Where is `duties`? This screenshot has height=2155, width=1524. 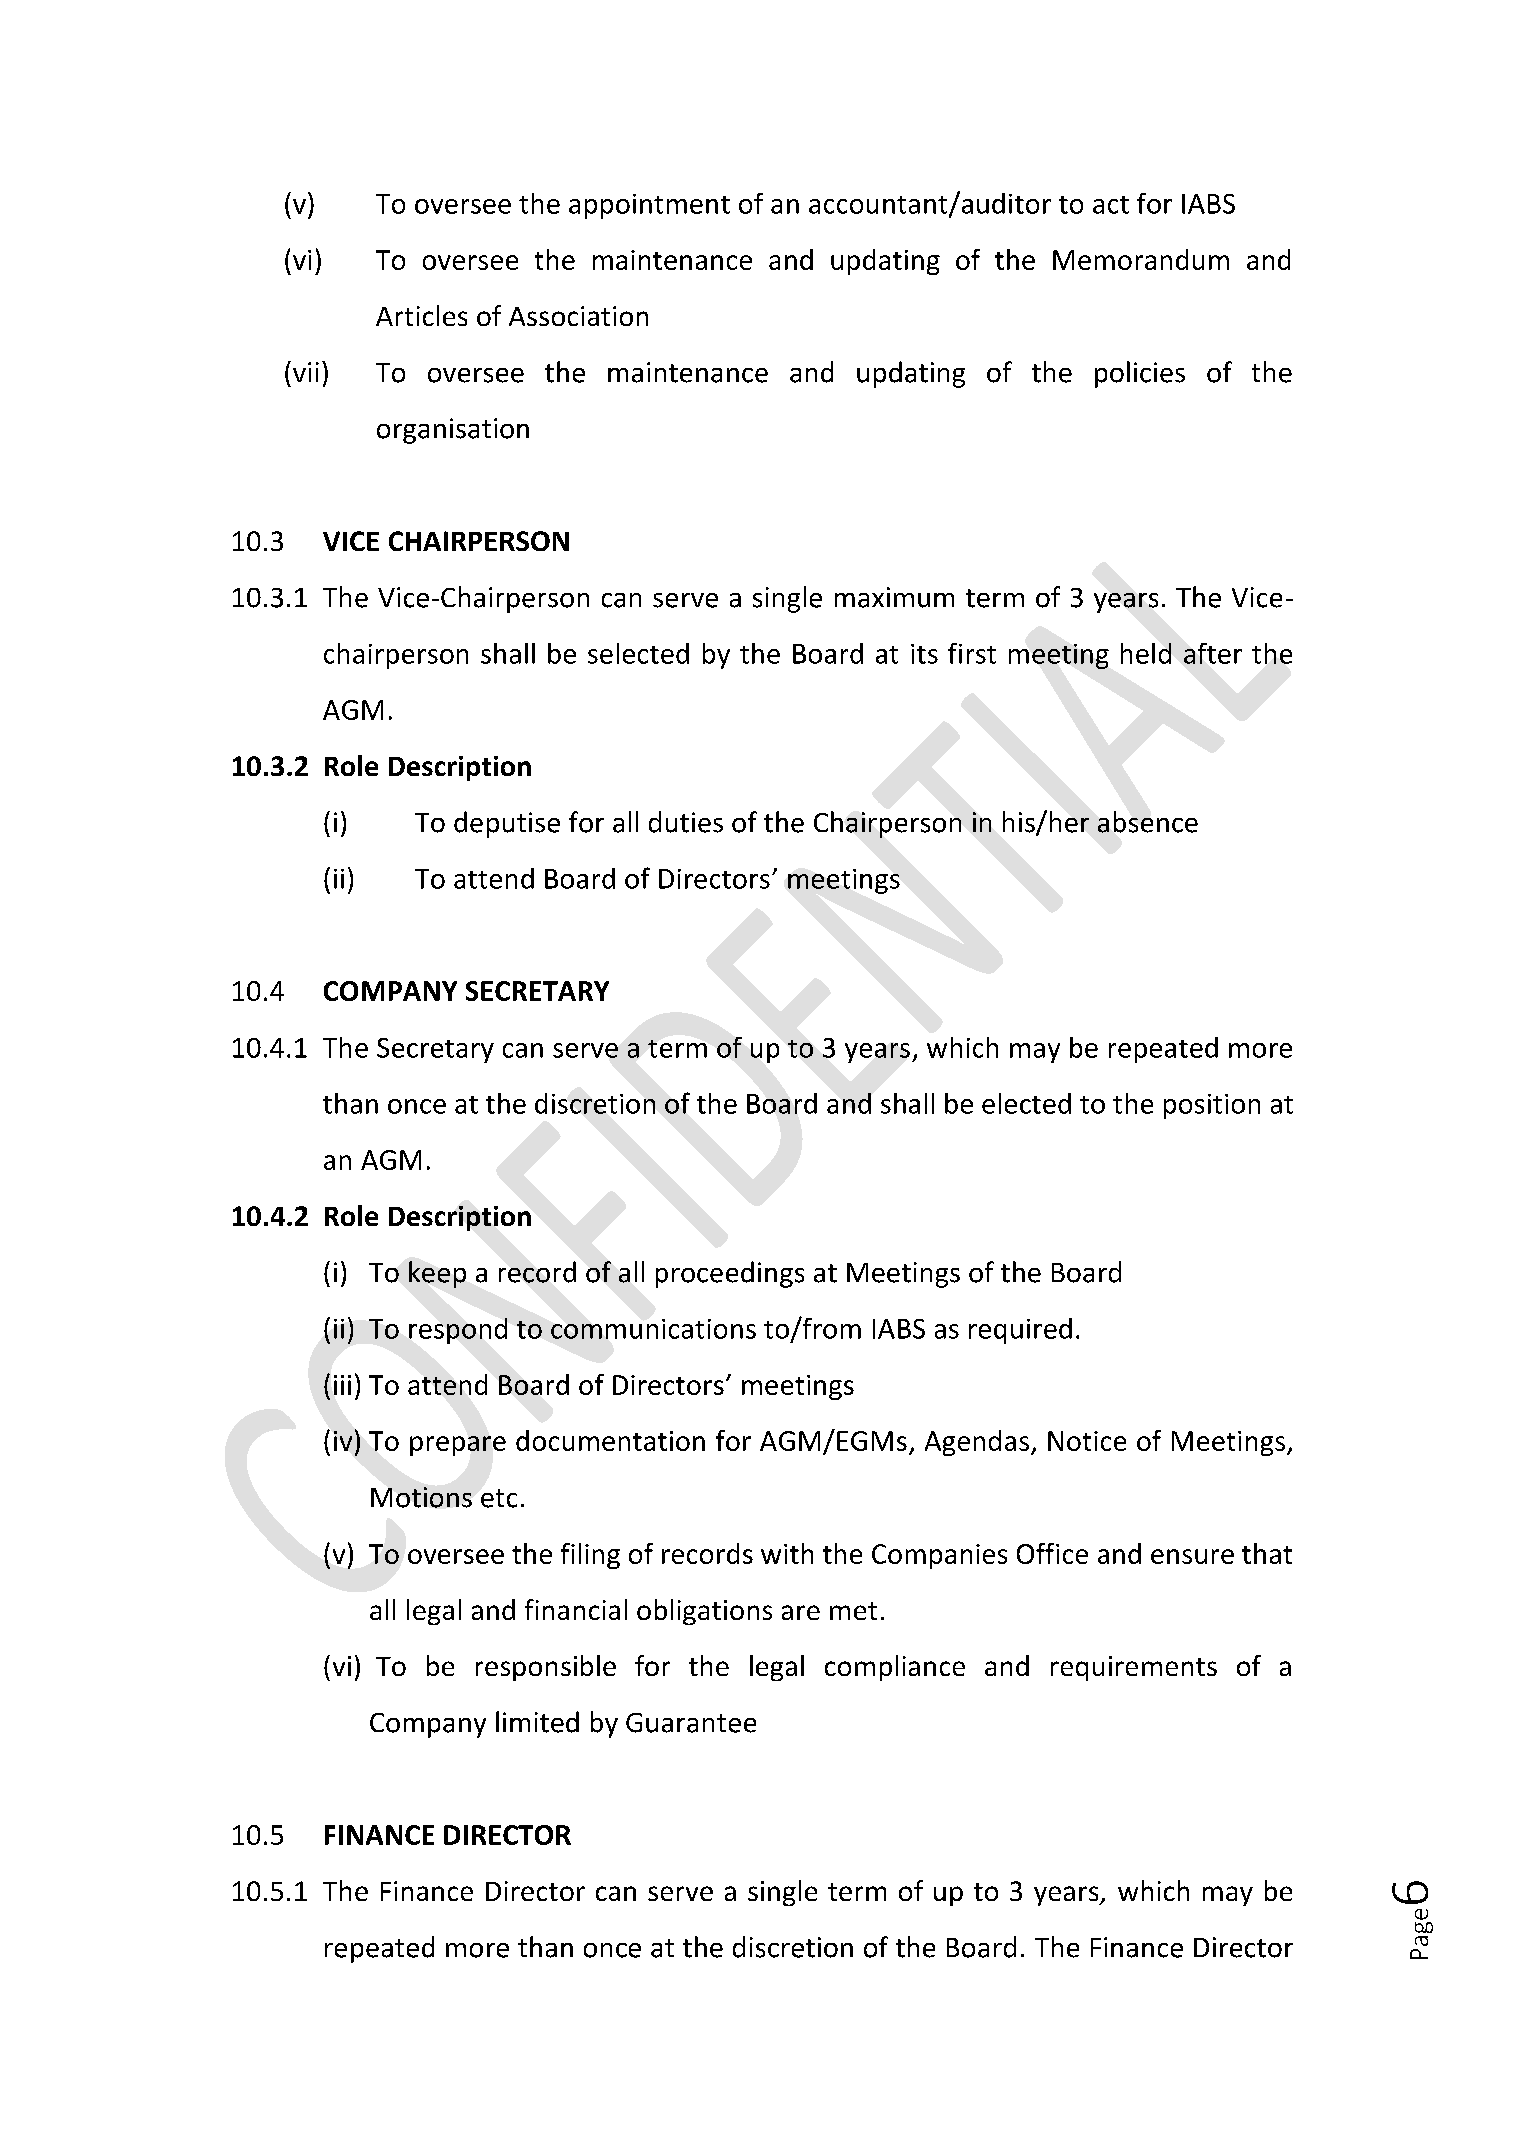 duties is located at coordinates (686, 822).
